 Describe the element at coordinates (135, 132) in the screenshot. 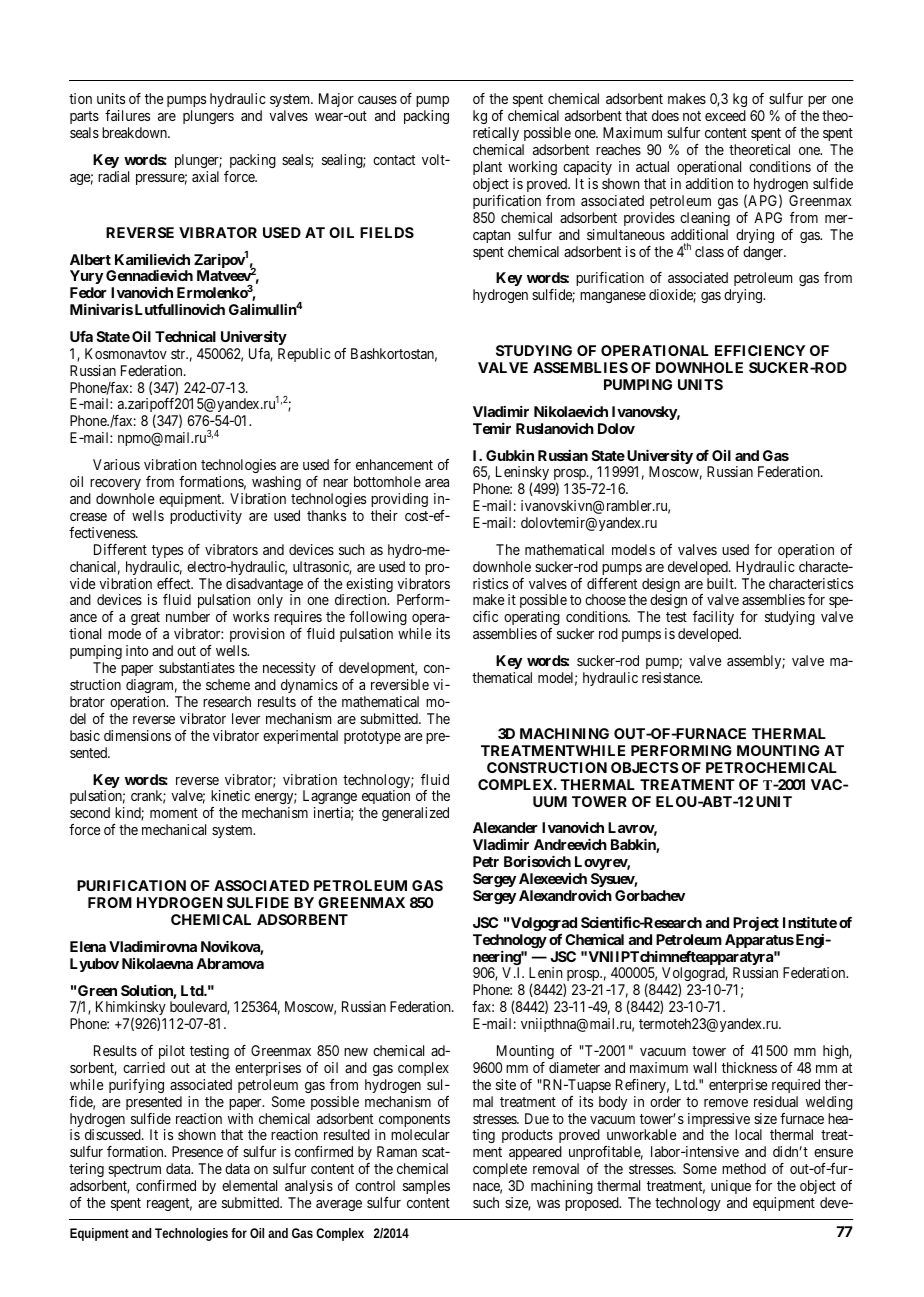

I see `breakdown` at that location.
